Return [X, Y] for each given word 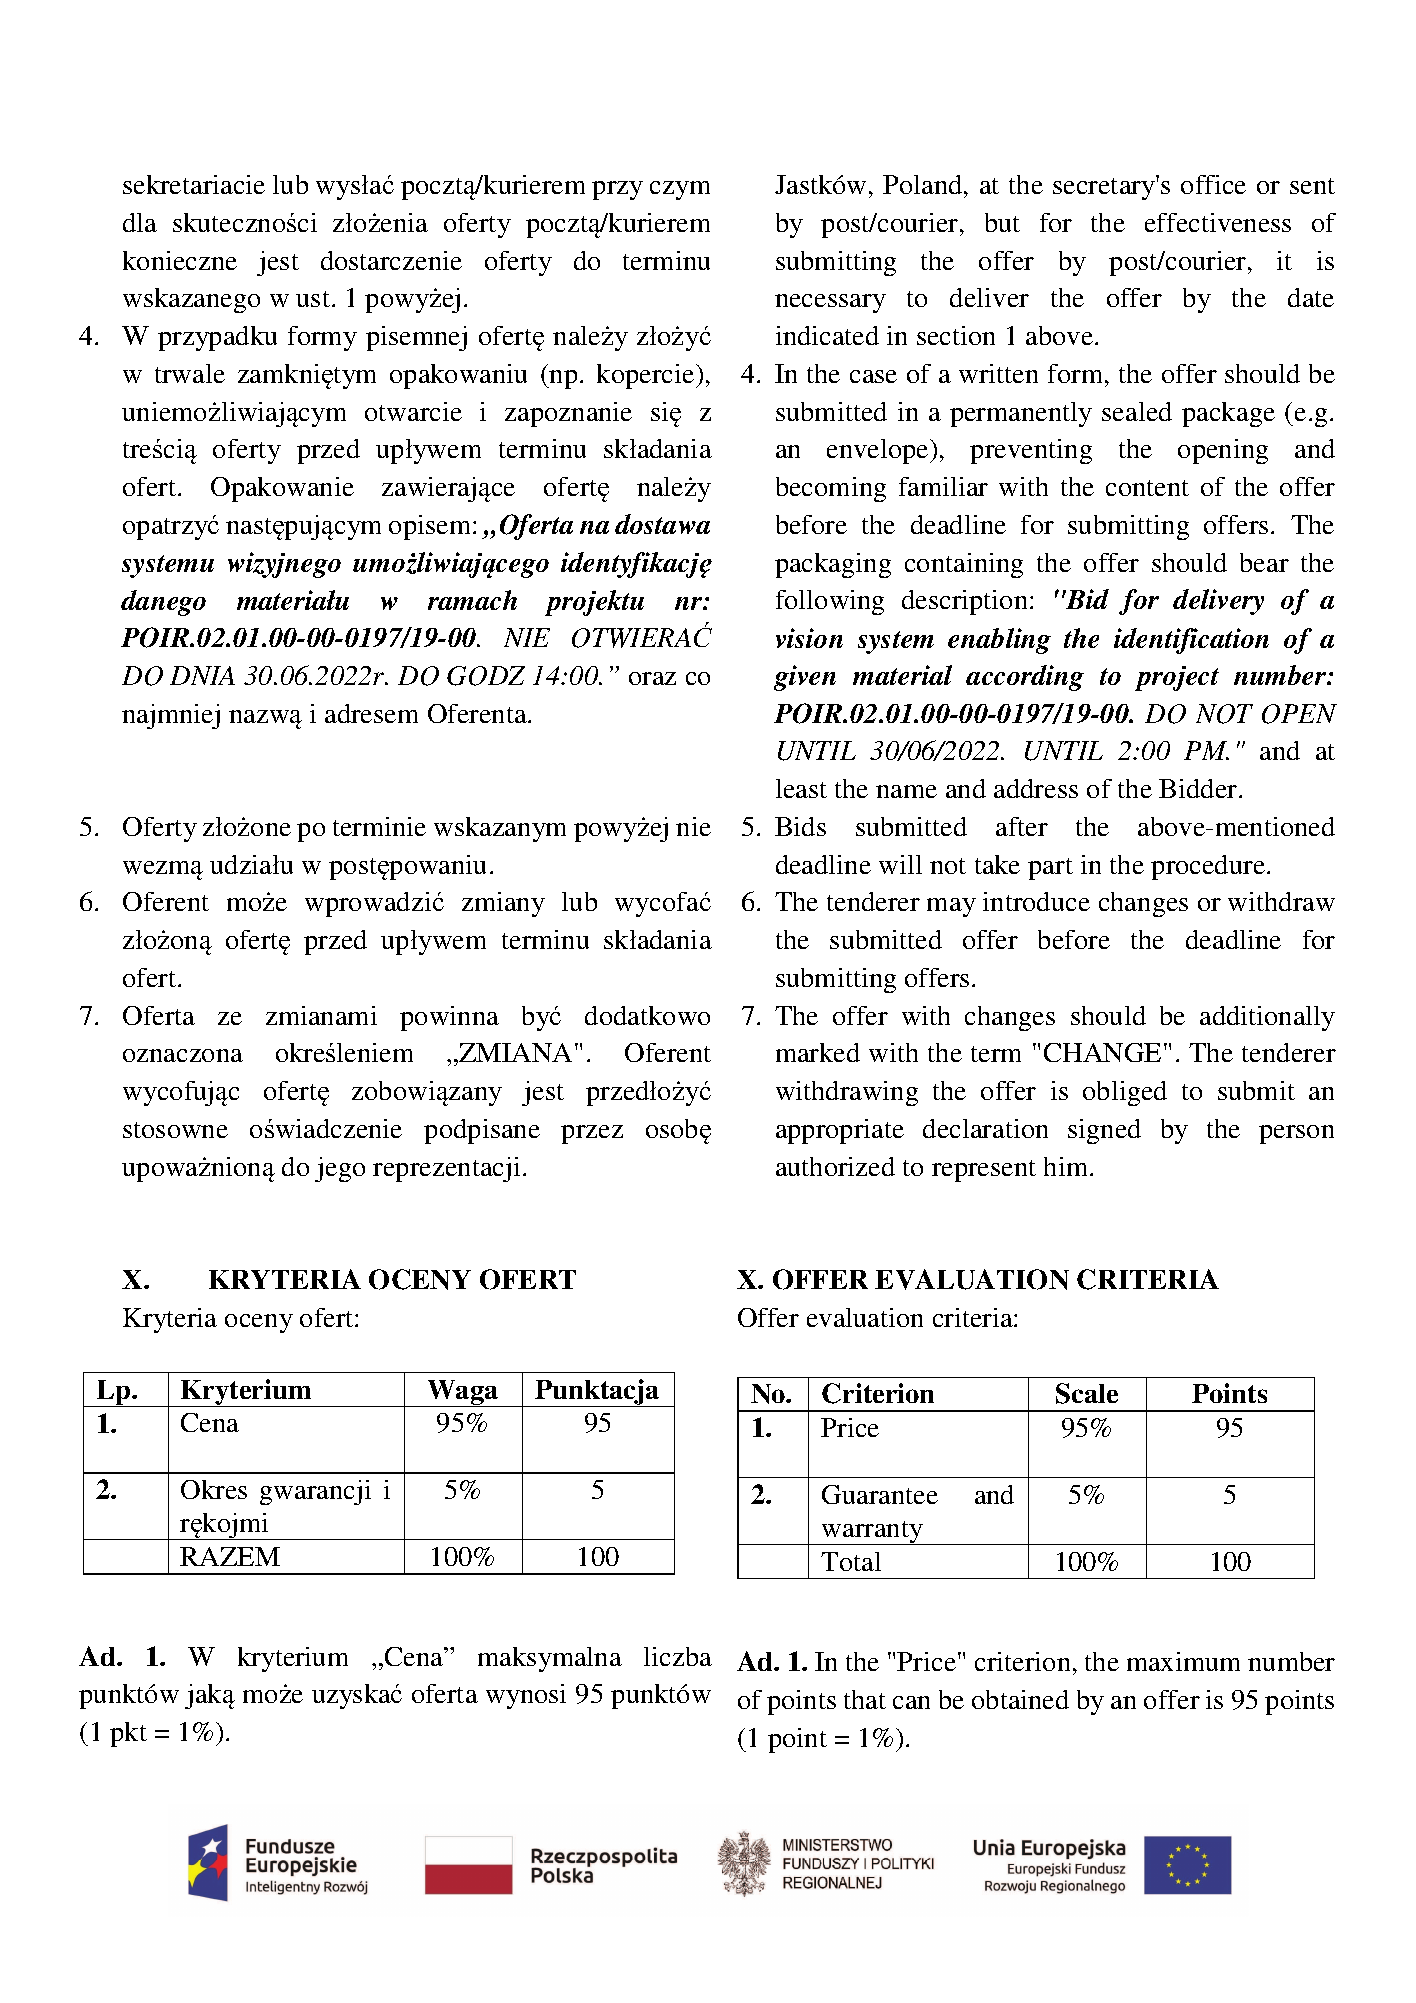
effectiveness [1218, 222]
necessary [830, 303]
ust [314, 299]
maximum [1183, 1661]
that [865, 1699]
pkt [128, 1734]
